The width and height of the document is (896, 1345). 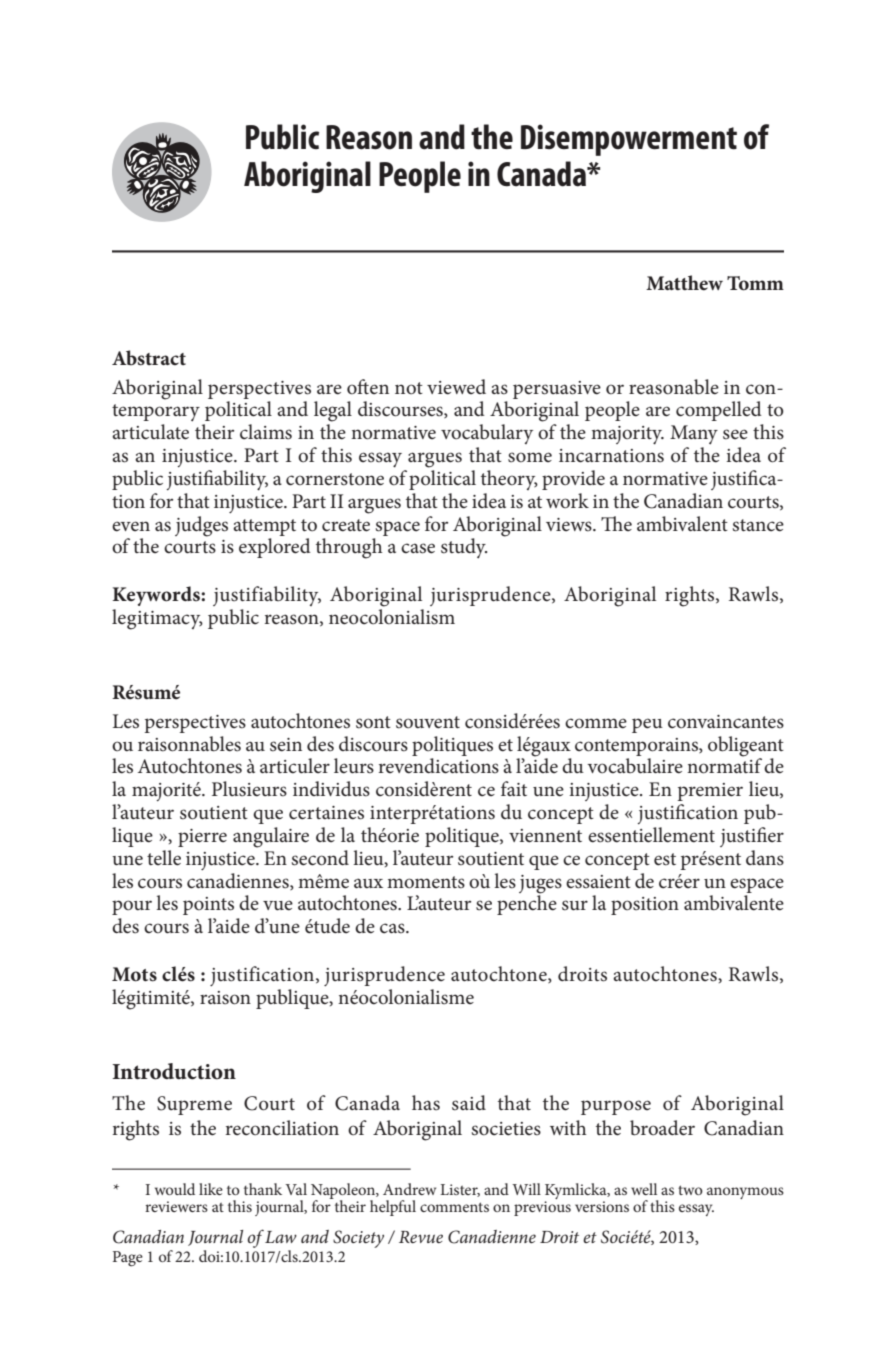 What do you see at coordinates (373, 722) in the document?
I see `sont` at bounding box center [373, 722].
